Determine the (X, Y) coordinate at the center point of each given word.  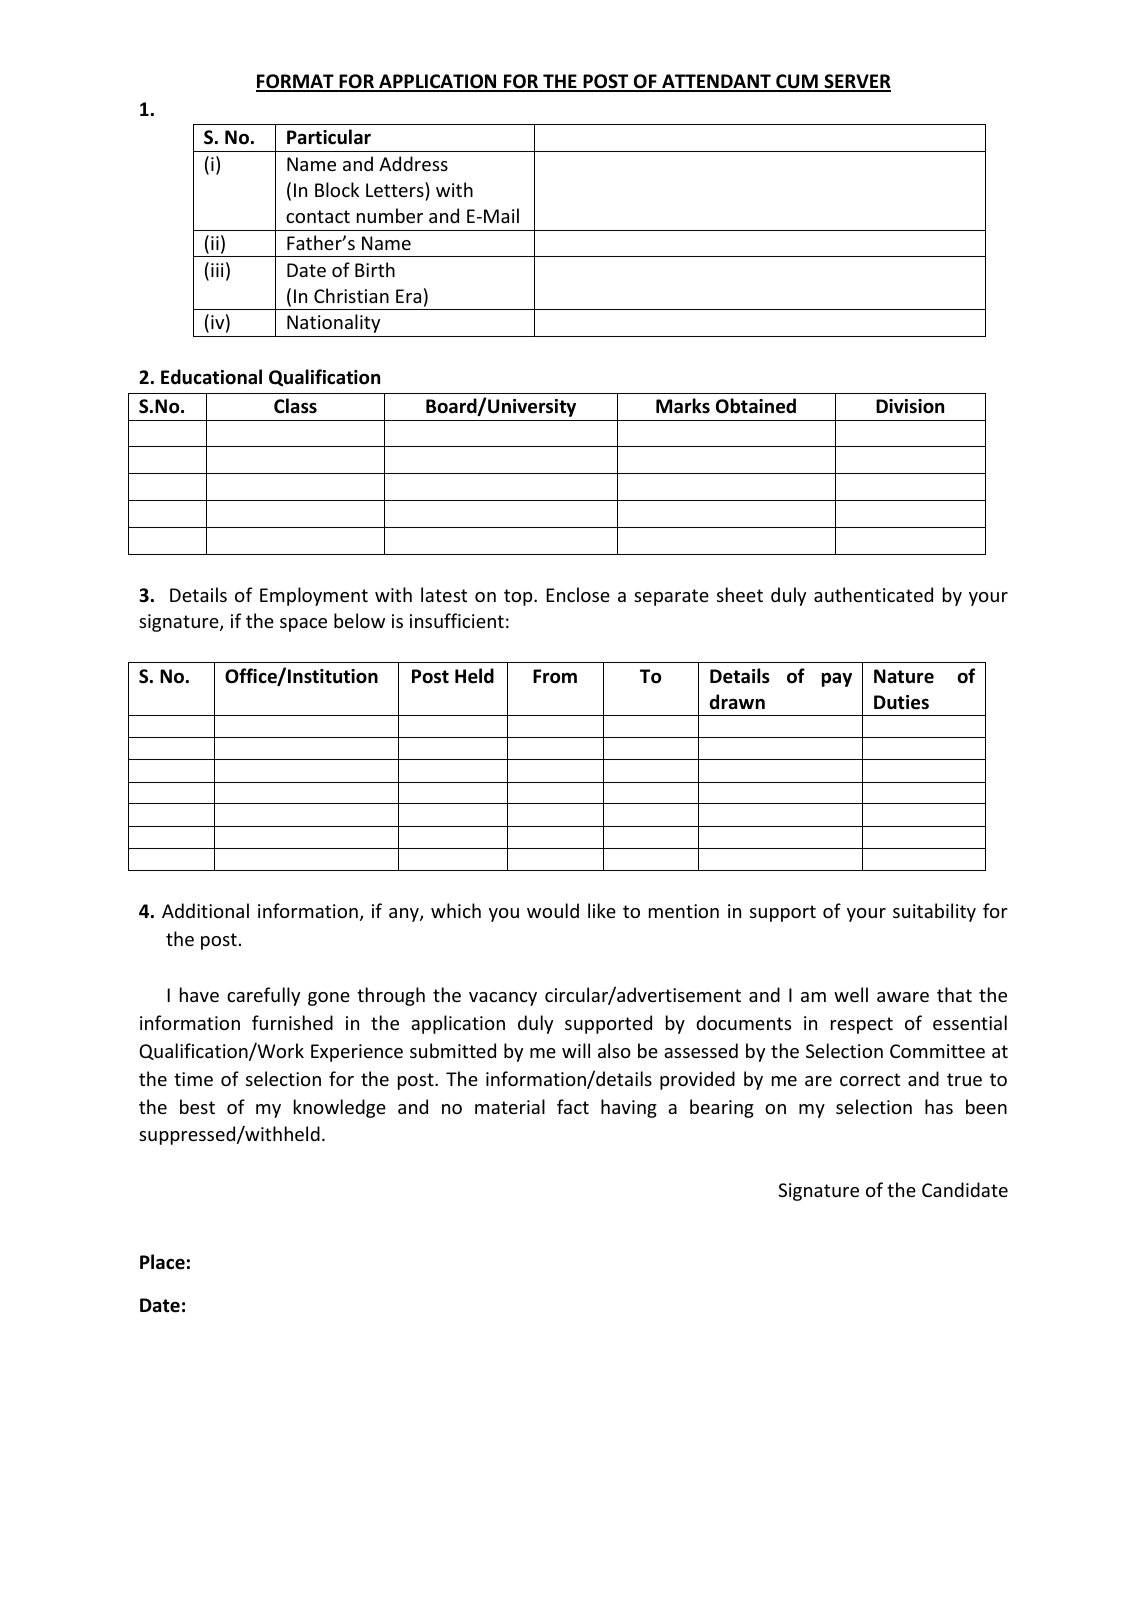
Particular (329, 137)
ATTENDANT (716, 82)
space (303, 625)
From (555, 676)
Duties (901, 702)
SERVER (856, 82)
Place (162, 1262)
